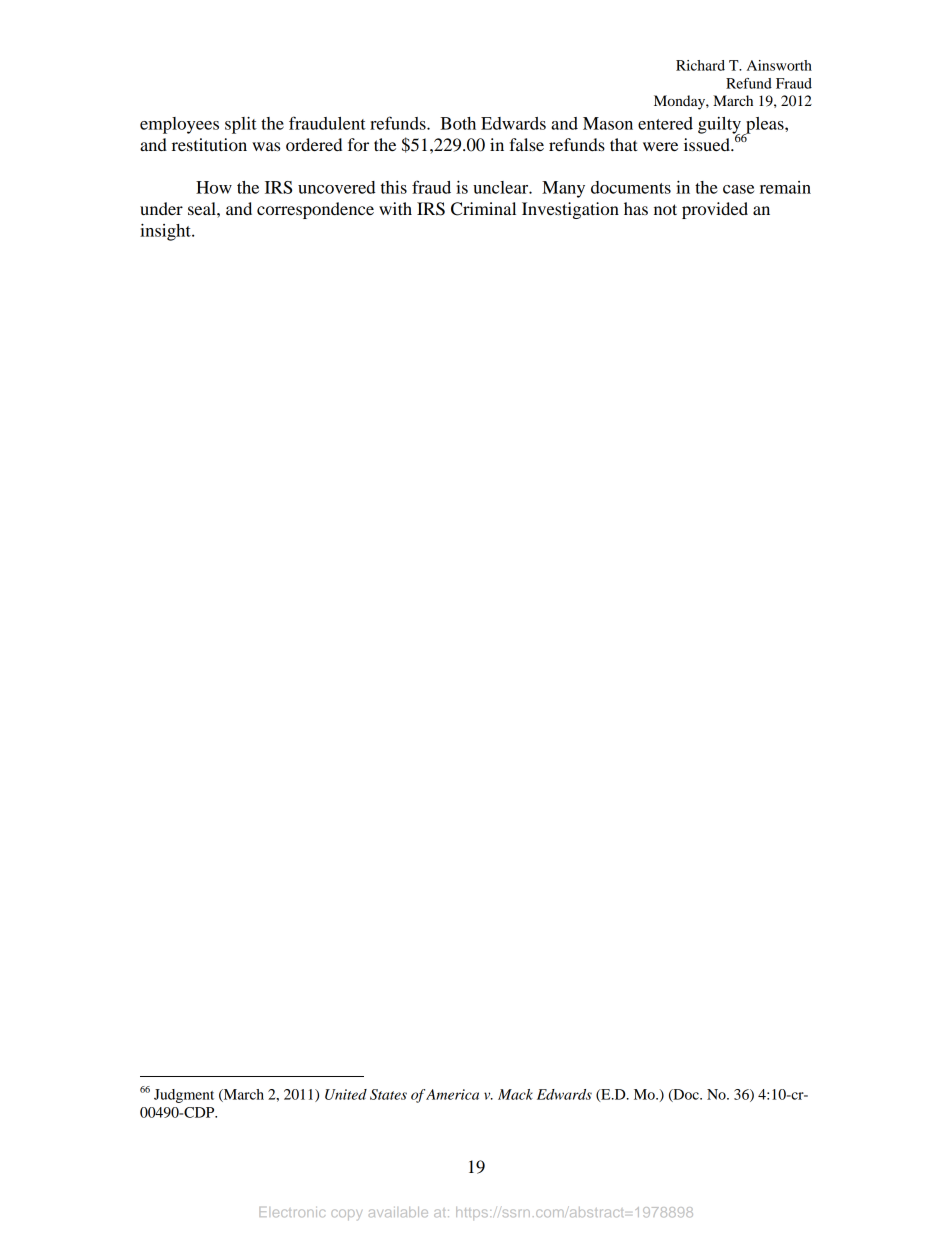  I want to click on split, so click(241, 125).
